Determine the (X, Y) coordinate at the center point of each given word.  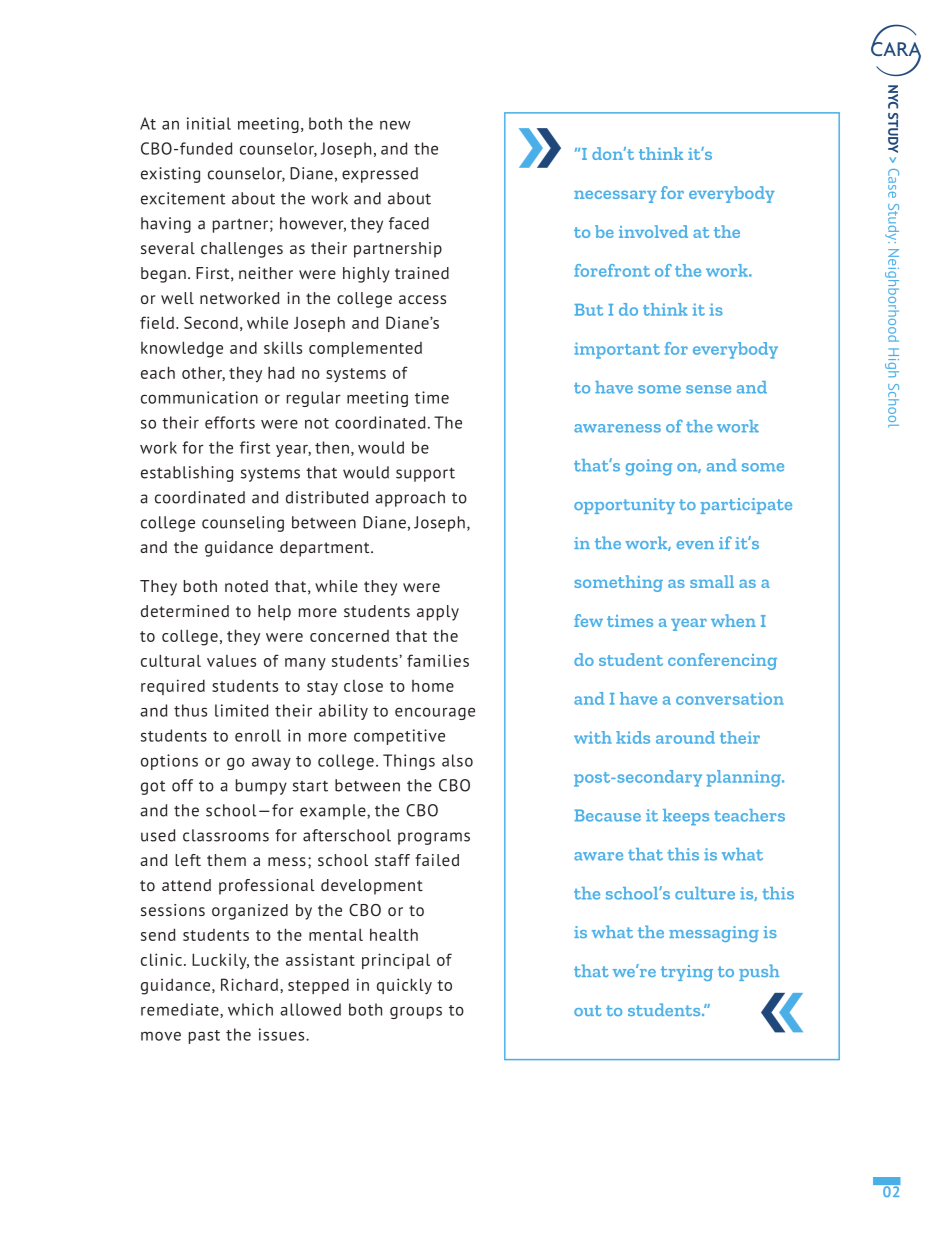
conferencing (722, 661)
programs (434, 838)
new (395, 125)
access (422, 299)
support (425, 475)
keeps (686, 817)
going (649, 467)
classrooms (226, 835)
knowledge (182, 349)
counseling (243, 524)
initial (209, 123)
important (617, 350)
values (231, 661)
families (438, 660)
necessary (615, 196)
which (250, 1009)
